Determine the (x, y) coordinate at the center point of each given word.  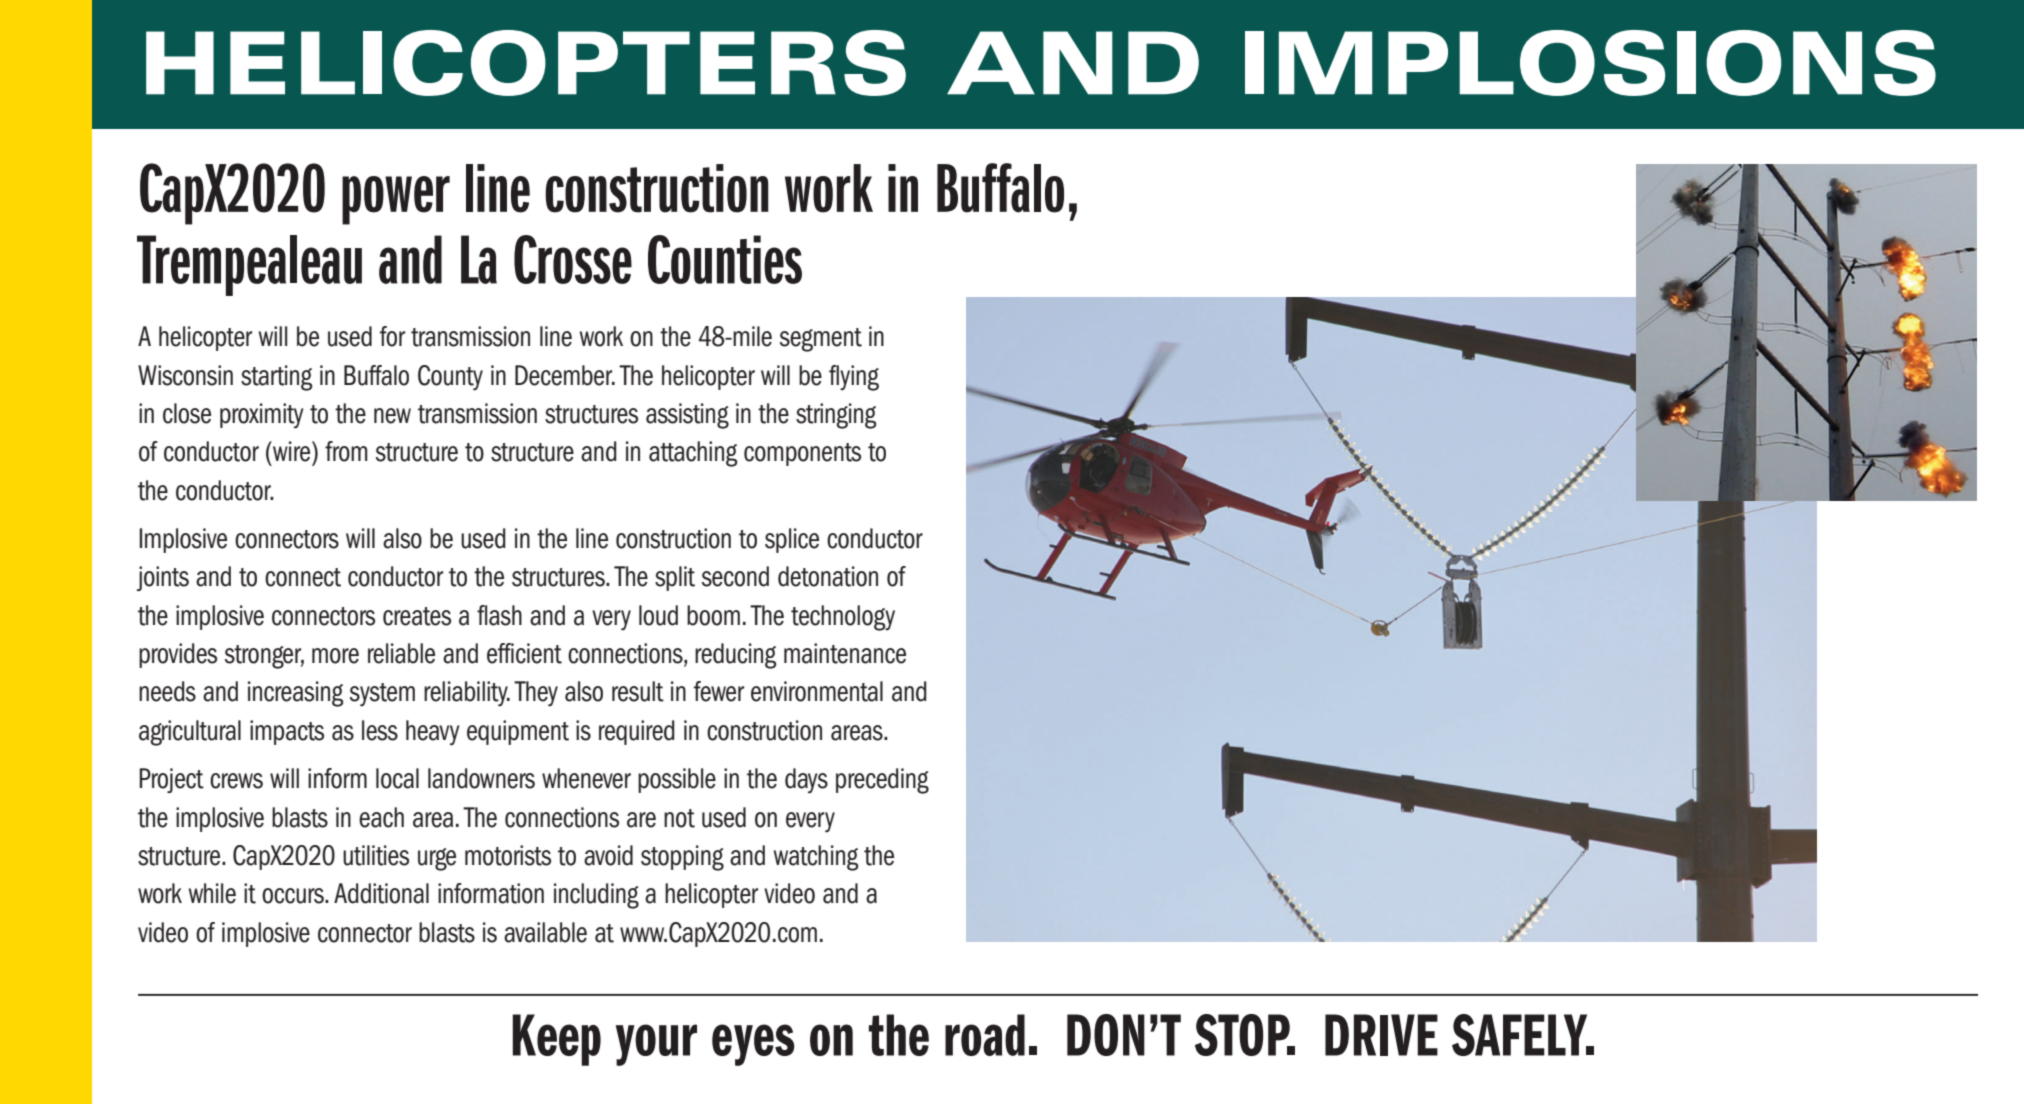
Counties (725, 259)
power (396, 200)
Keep (557, 1040)
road (985, 1035)
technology (843, 618)
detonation (828, 576)
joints (163, 578)
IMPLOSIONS (1590, 63)
